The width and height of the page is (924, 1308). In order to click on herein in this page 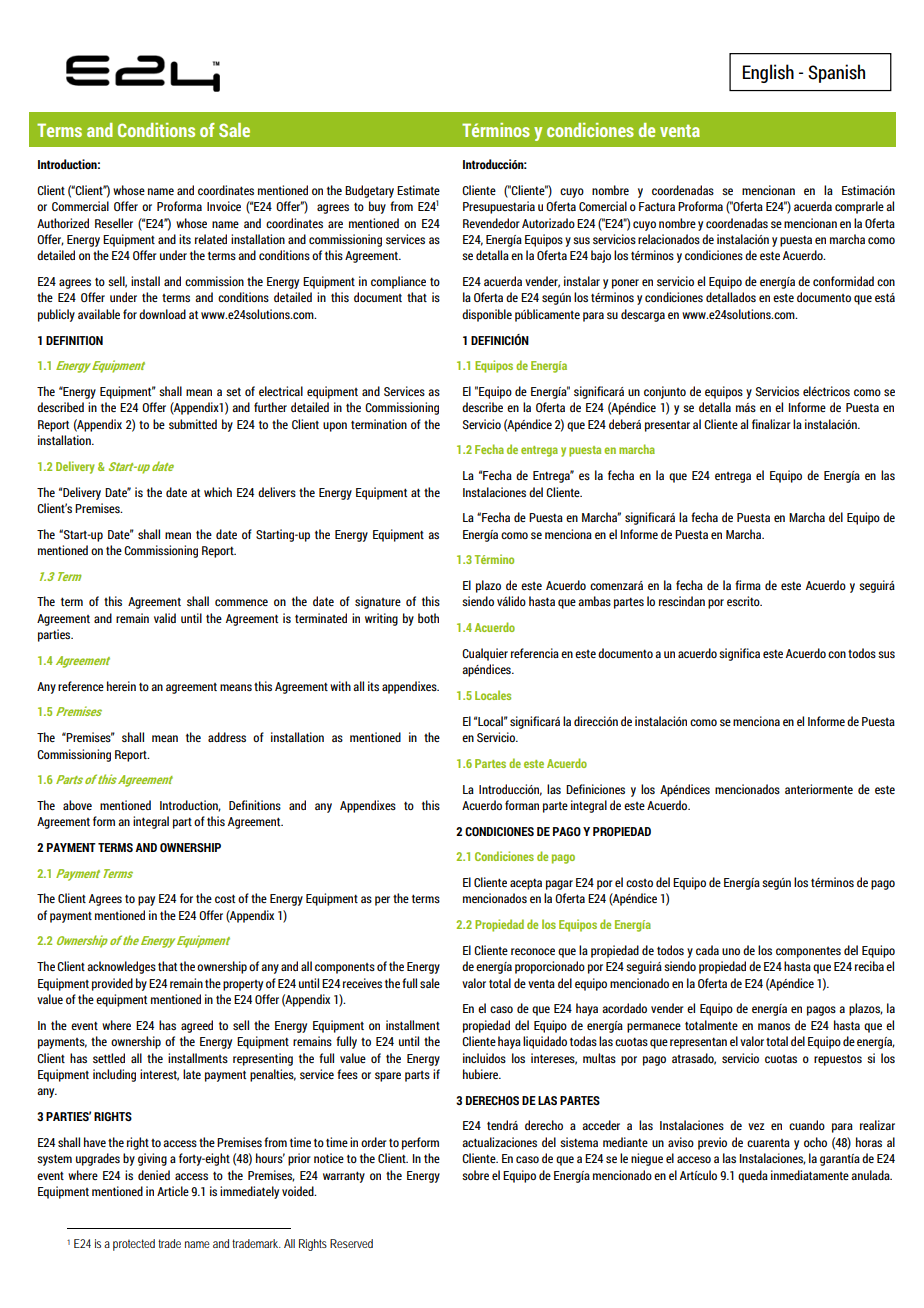, I will do `click(121, 686)`.
